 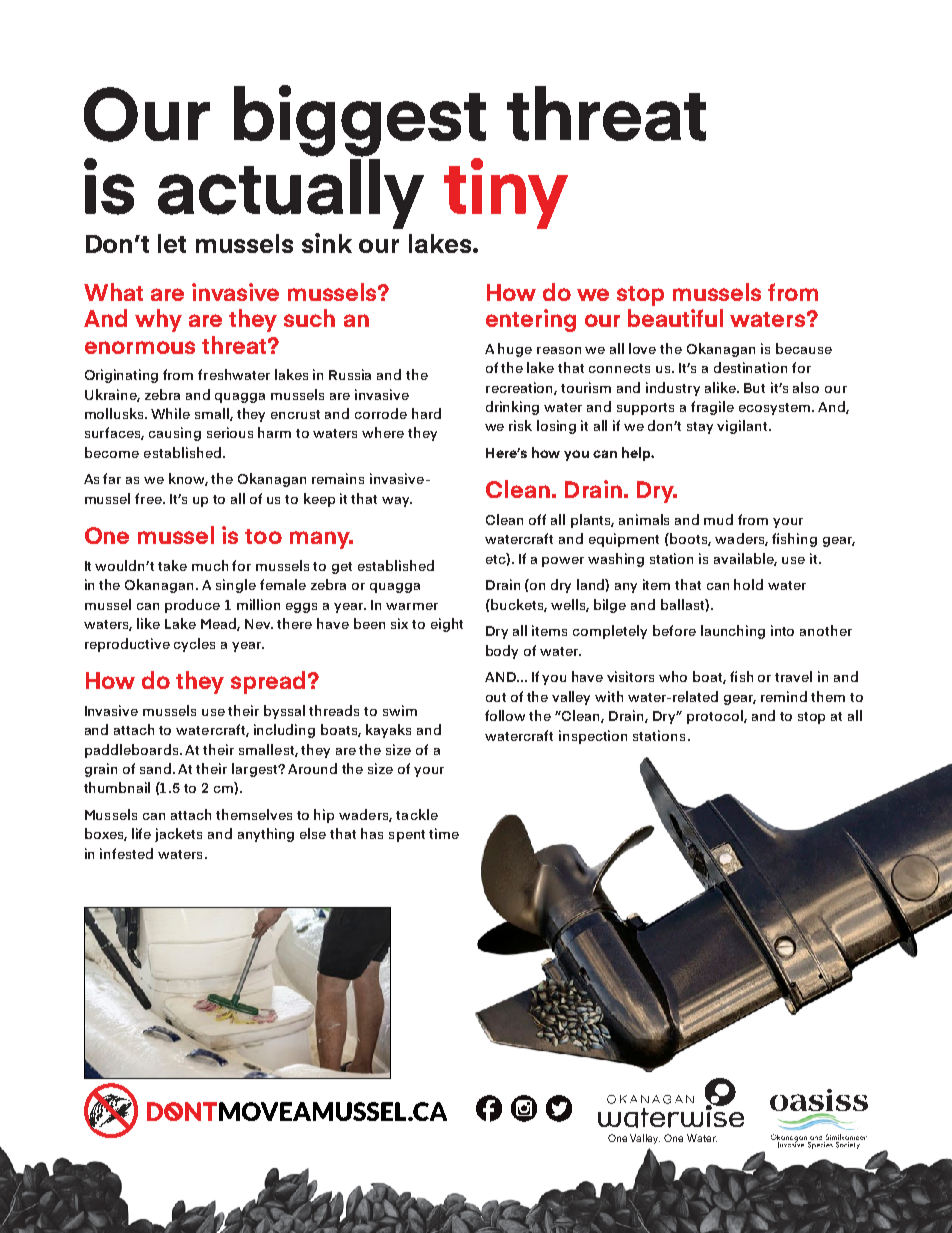 I want to click on why, so click(x=158, y=320).
